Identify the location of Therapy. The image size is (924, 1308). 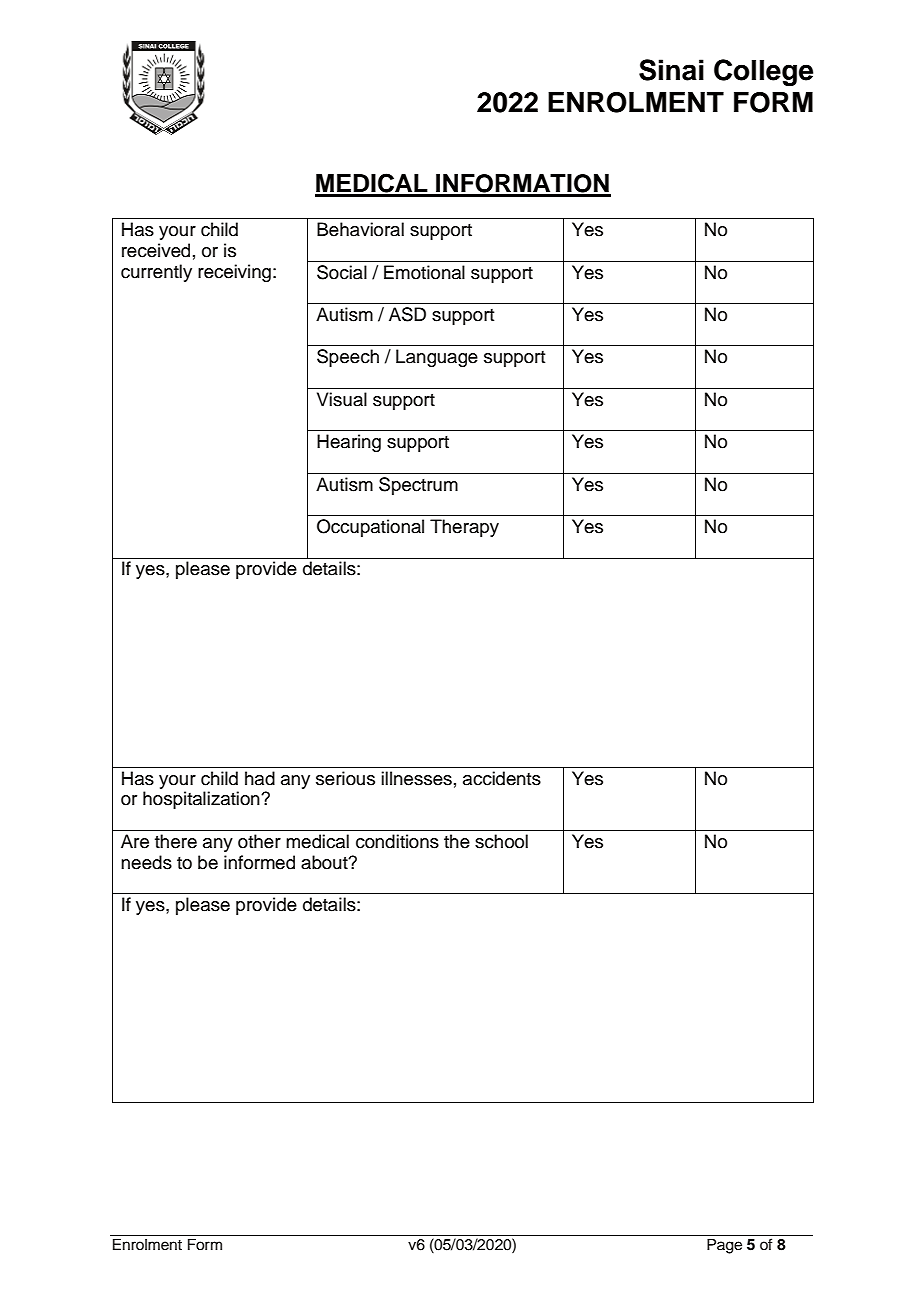
(464, 528).
